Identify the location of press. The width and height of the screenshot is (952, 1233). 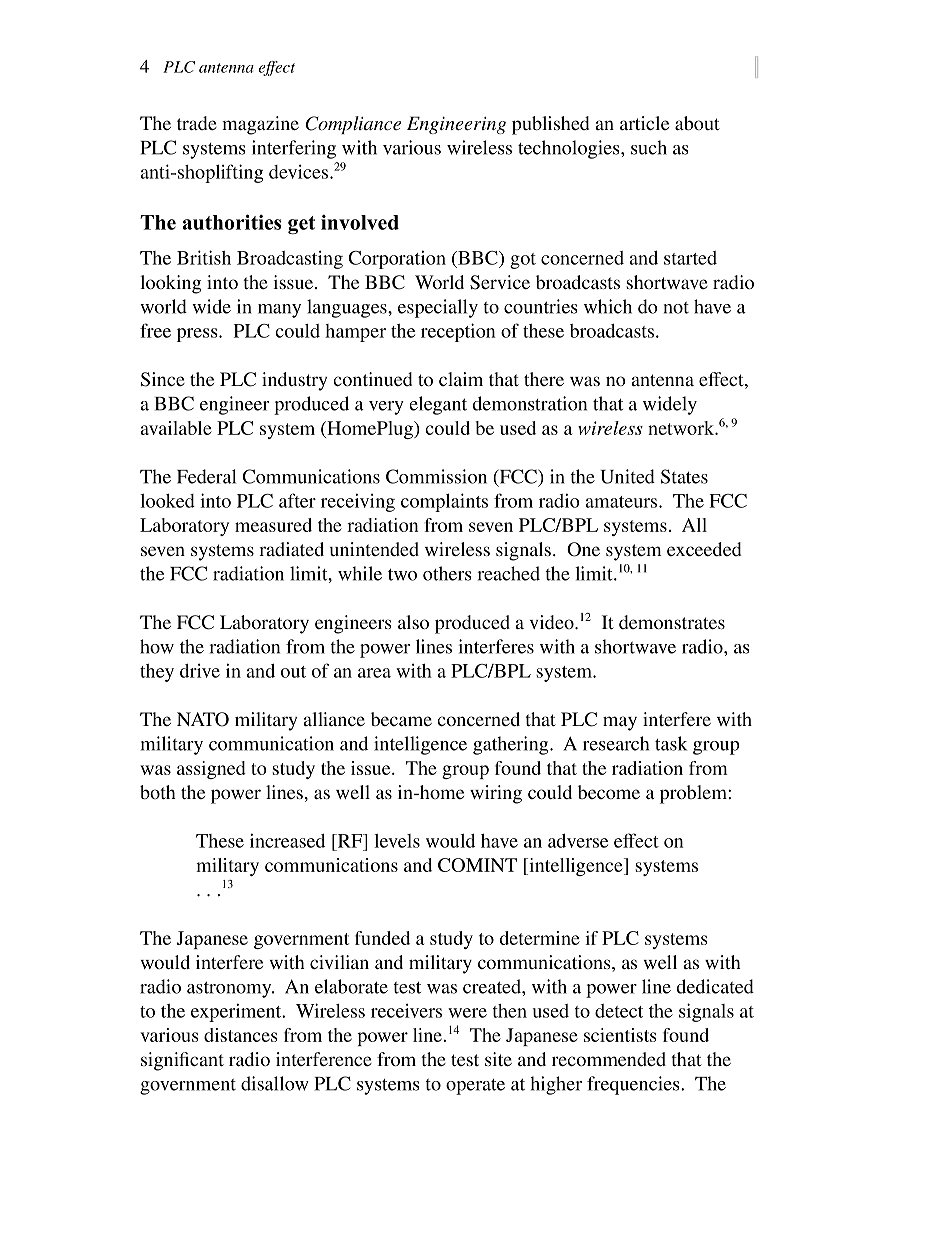
(198, 335).
